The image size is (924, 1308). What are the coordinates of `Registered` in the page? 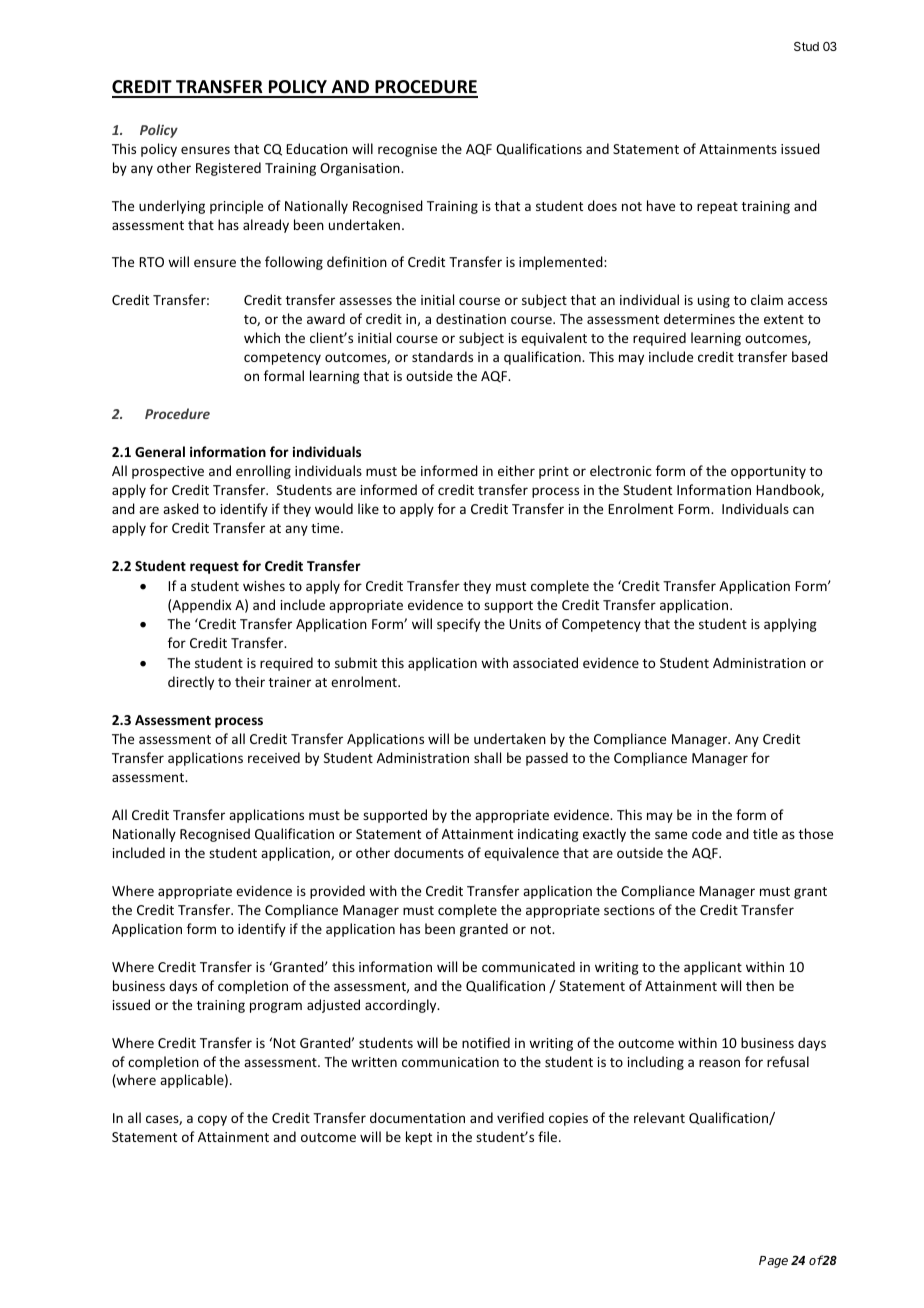 It's located at (228, 169).
